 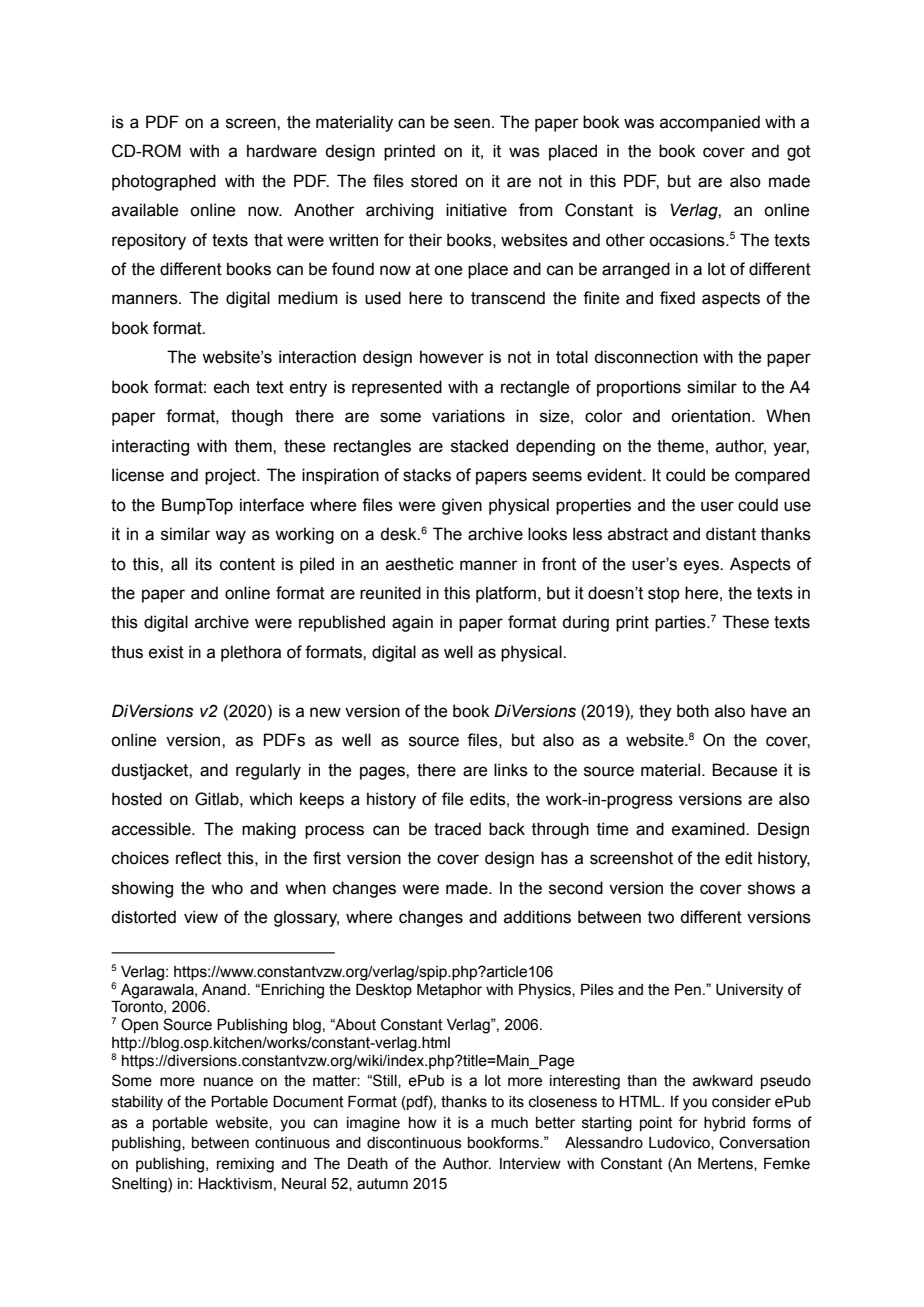 I want to click on traced, so click(x=457, y=829).
